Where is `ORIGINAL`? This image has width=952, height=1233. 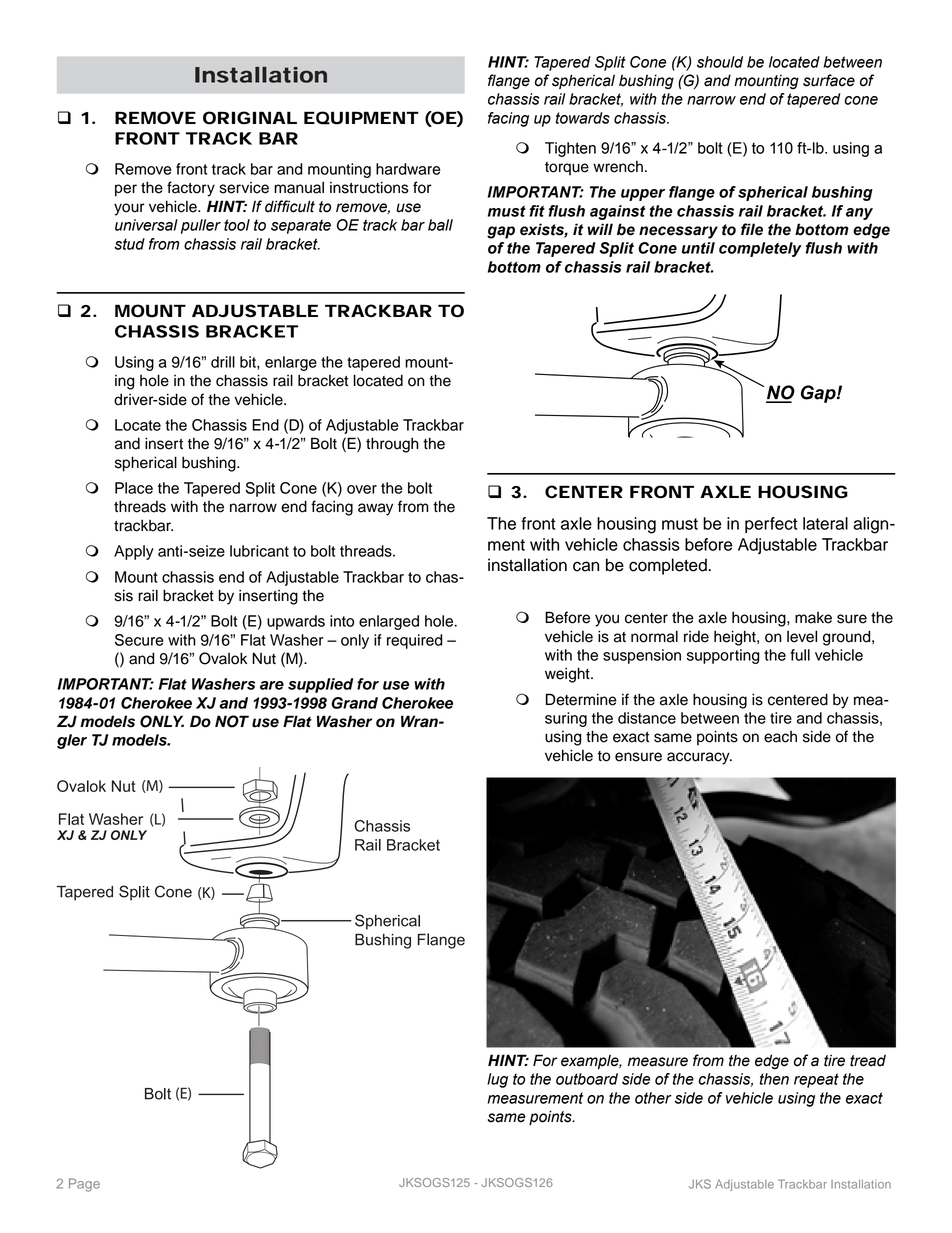 ORIGINAL is located at coordinates (250, 118).
